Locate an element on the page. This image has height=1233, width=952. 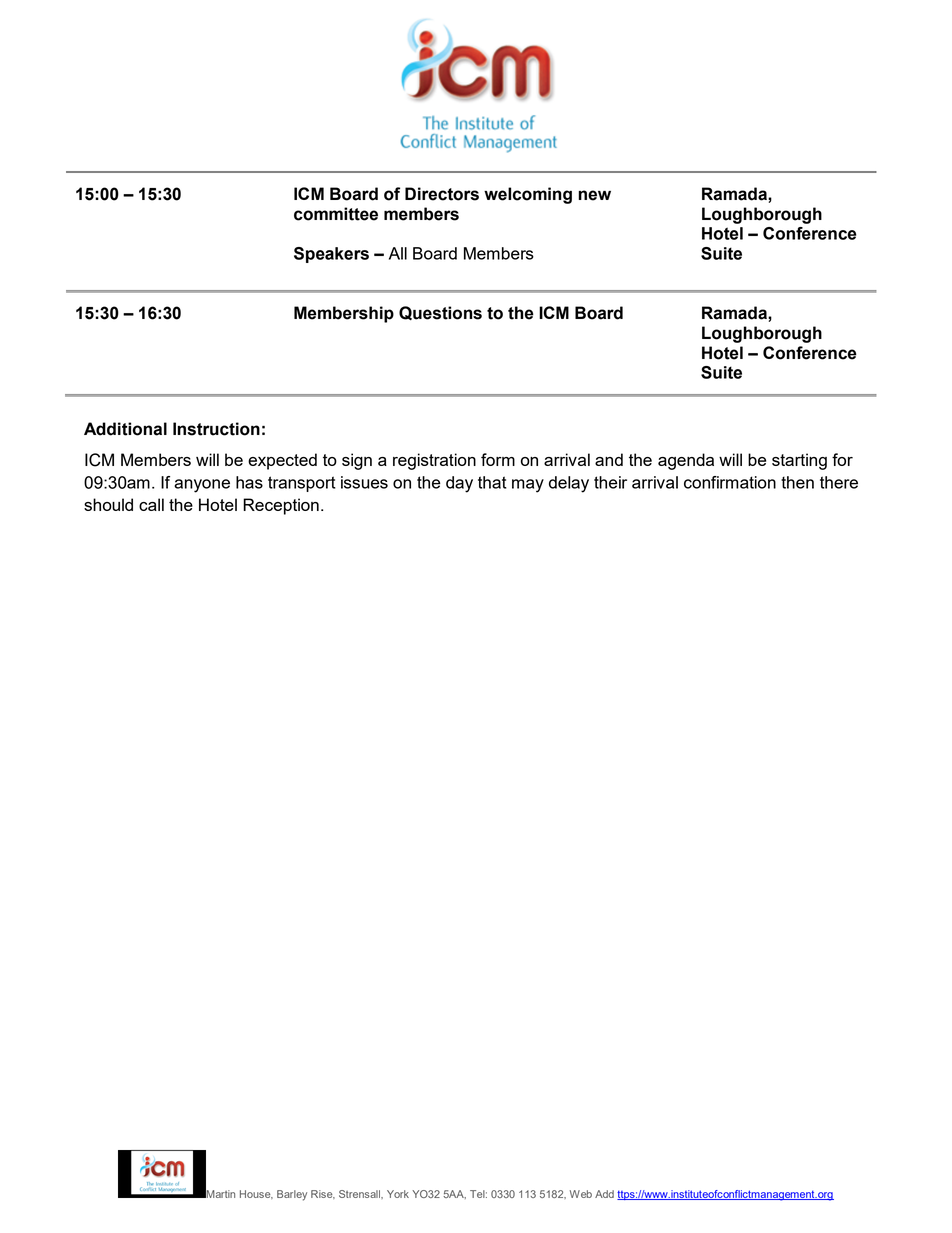
call is located at coordinates (151, 504).
